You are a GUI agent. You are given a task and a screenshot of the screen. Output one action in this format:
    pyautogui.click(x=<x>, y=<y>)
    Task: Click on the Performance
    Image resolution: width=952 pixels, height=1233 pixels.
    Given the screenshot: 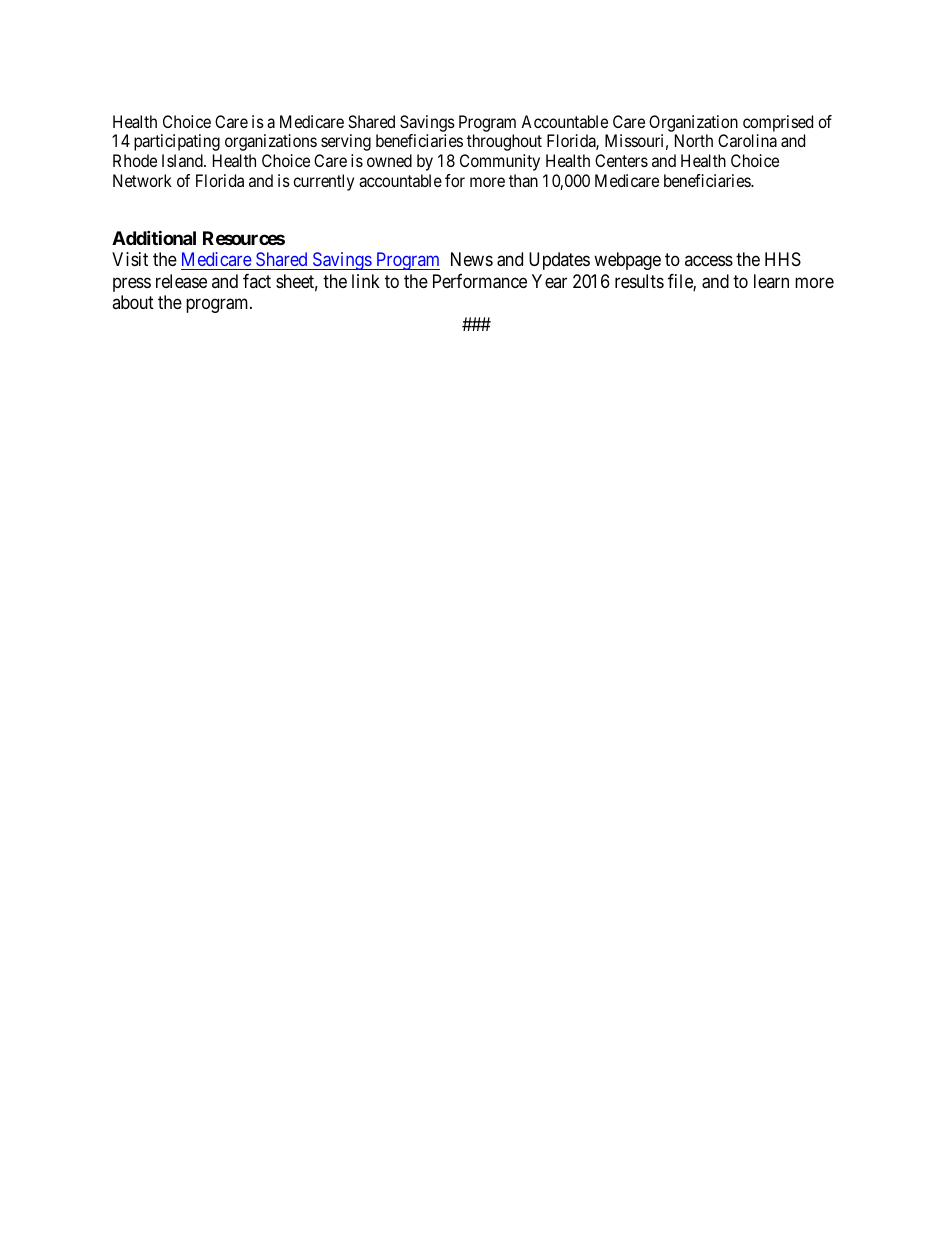 What is the action you would take?
    pyautogui.click(x=480, y=281)
